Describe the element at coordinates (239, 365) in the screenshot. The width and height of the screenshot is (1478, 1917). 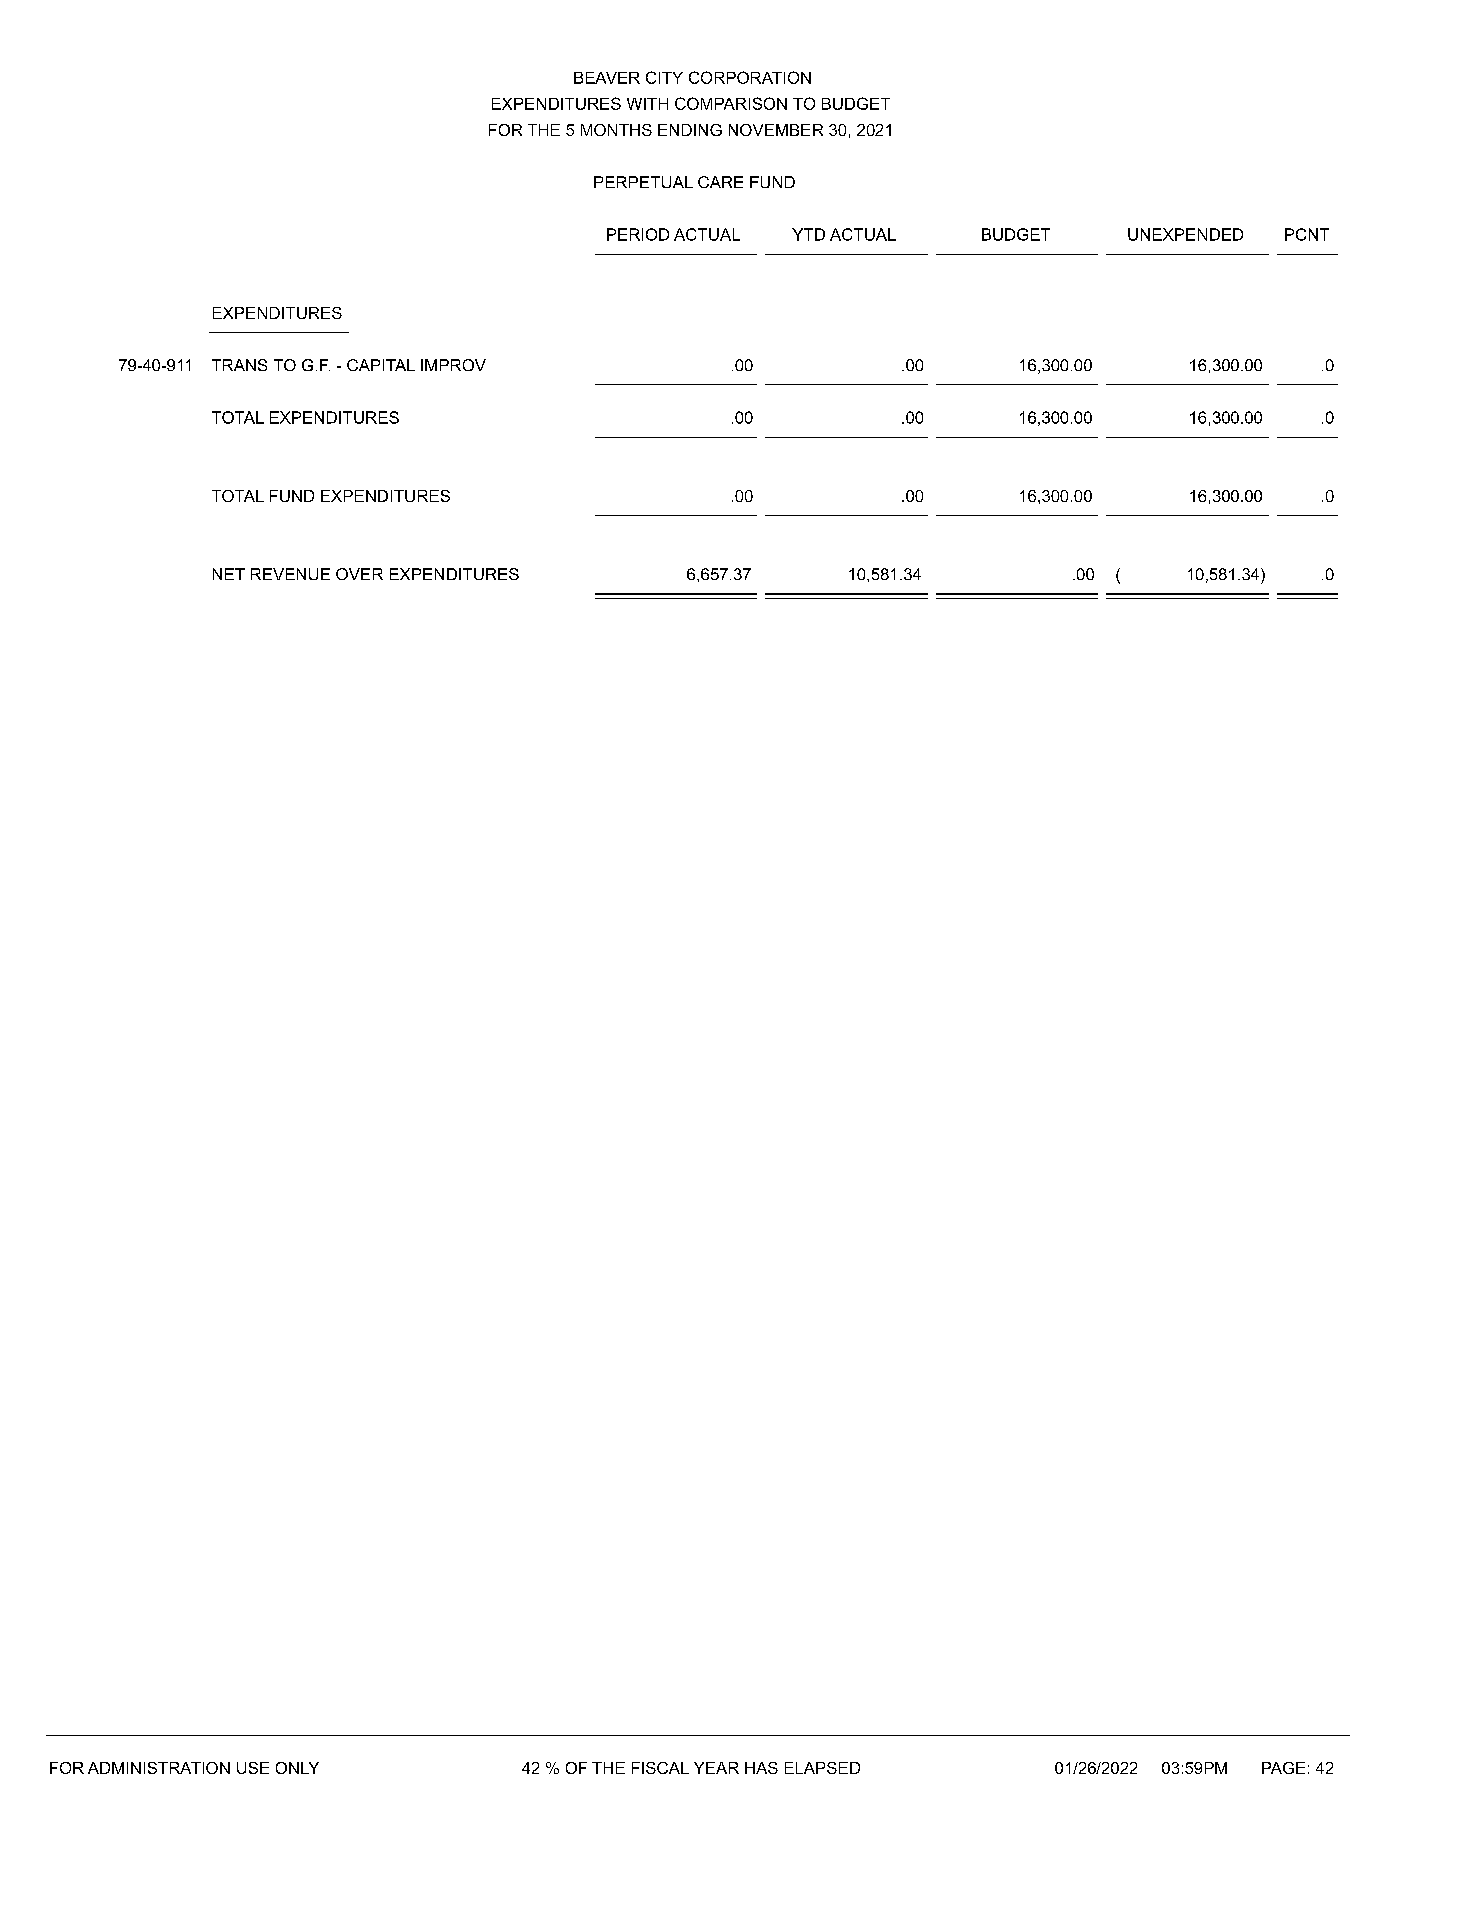
I see `TRANS` at that location.
